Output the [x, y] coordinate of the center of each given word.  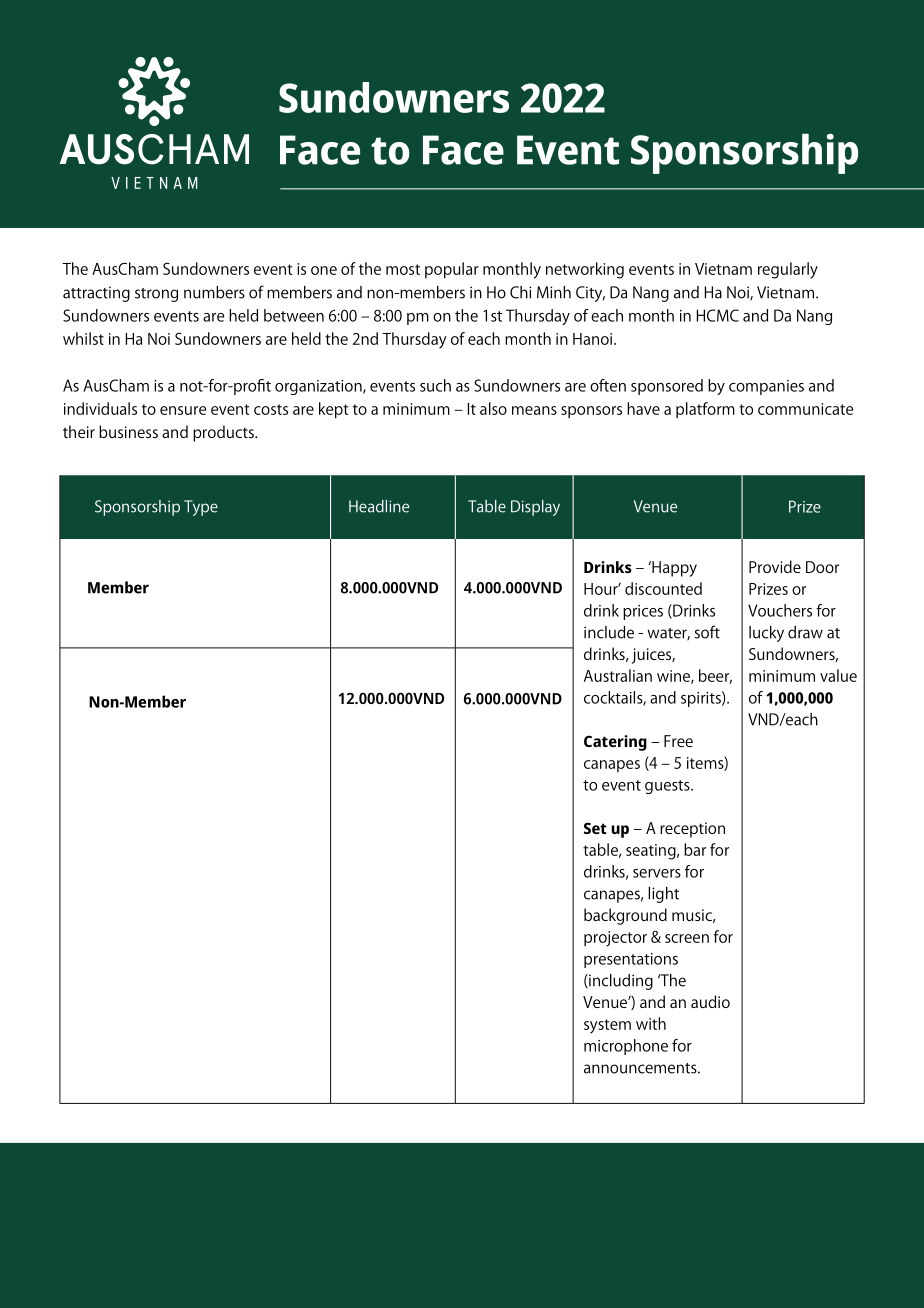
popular [452, 270]
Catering [615, 743]
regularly [788, 270]
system [607, 1026]
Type [201, 508]
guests [668, 787]
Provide [775, 566]
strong [156, 295]
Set [595, 828]
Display [535, 508]
